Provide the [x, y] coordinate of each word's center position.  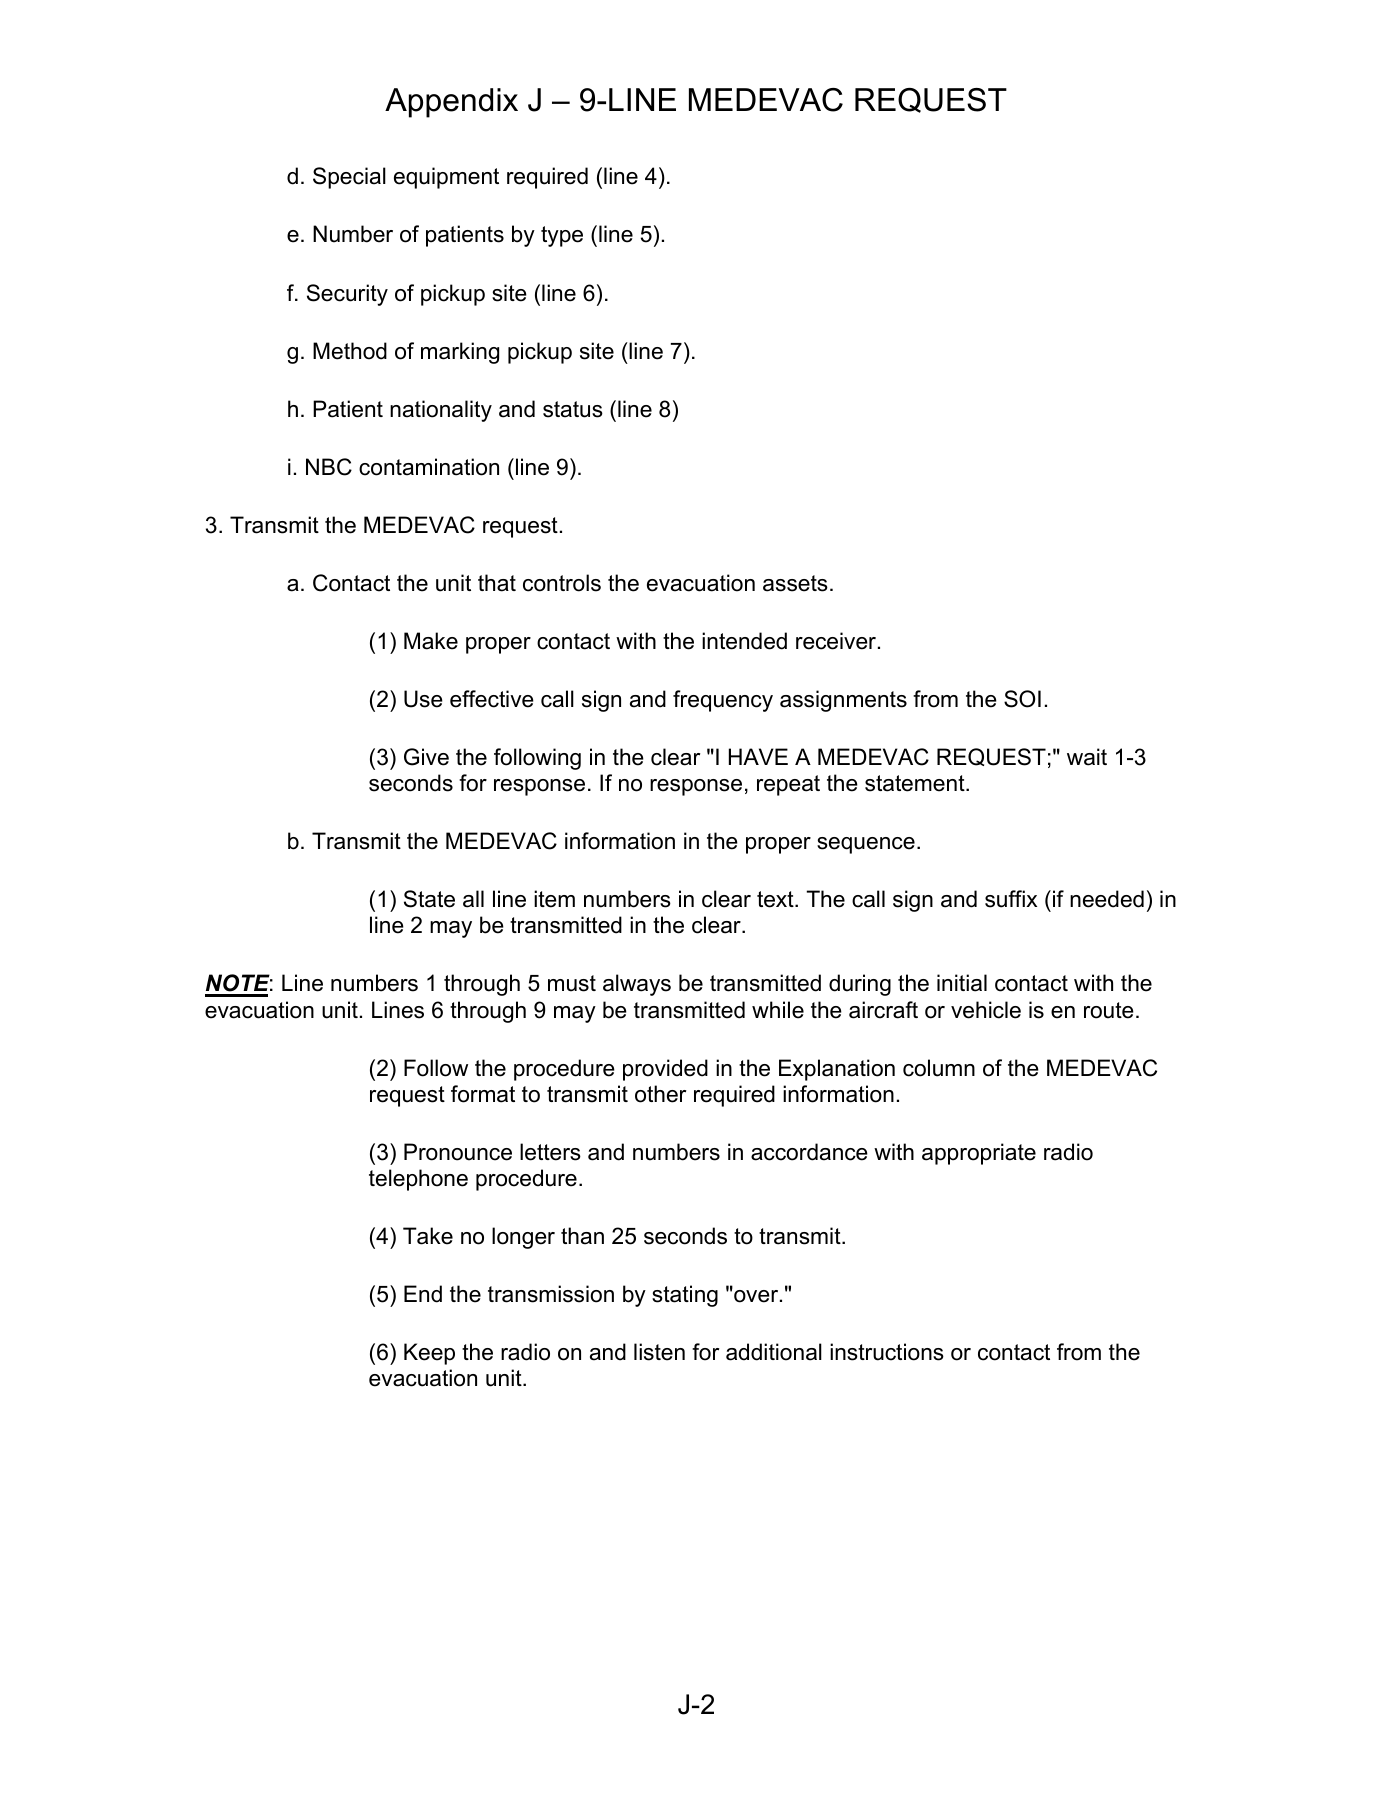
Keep [429, 1354]
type [562, 236]
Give [426, 757]
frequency [723, 701]
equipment [446, 178]
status [573, 409]
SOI [1022, 699]
